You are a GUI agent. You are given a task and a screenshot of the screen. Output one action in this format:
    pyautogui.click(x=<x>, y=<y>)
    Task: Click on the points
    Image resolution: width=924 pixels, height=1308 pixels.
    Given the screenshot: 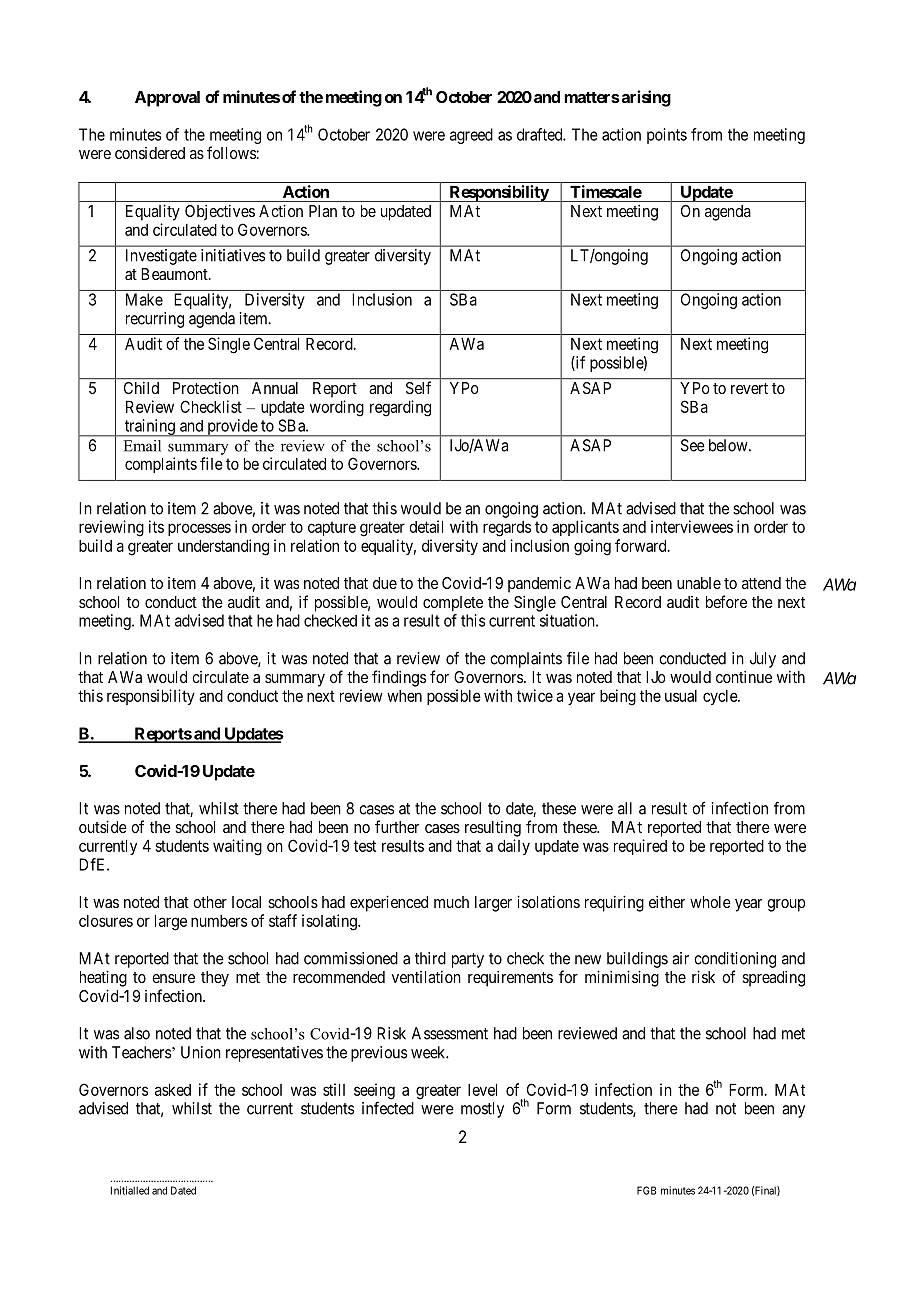 What is the action you would take?
    pyautogui.click(x=667, y=136)
